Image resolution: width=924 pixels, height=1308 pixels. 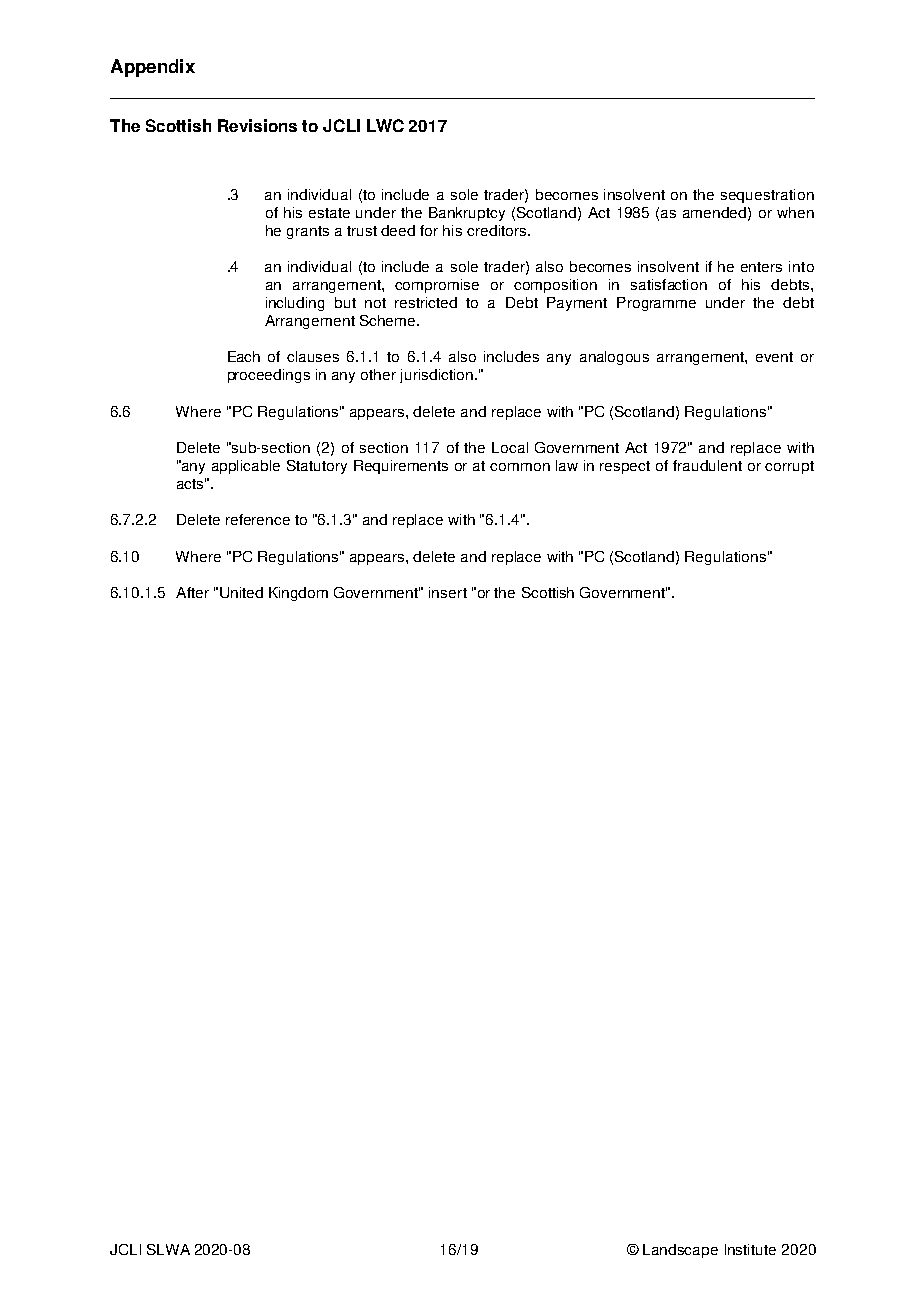 What do you see at coordinates (246, 467) in the image?
I see `applicable` at bounding box center [246, 467].
